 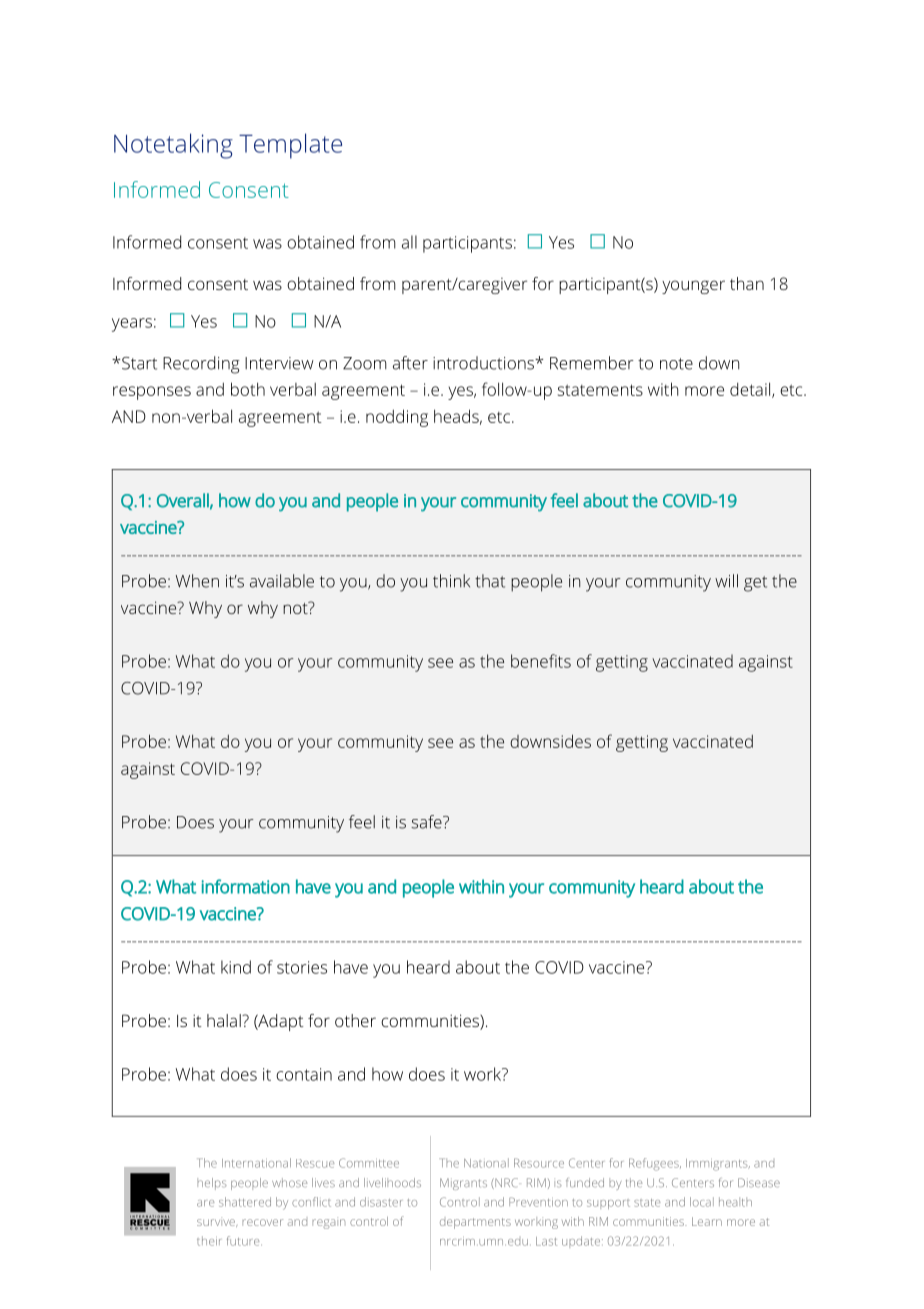 What do you see at coordinates (475, 1223) in the screenshot?
I see `departments` at bounding box center [475, 1223].
